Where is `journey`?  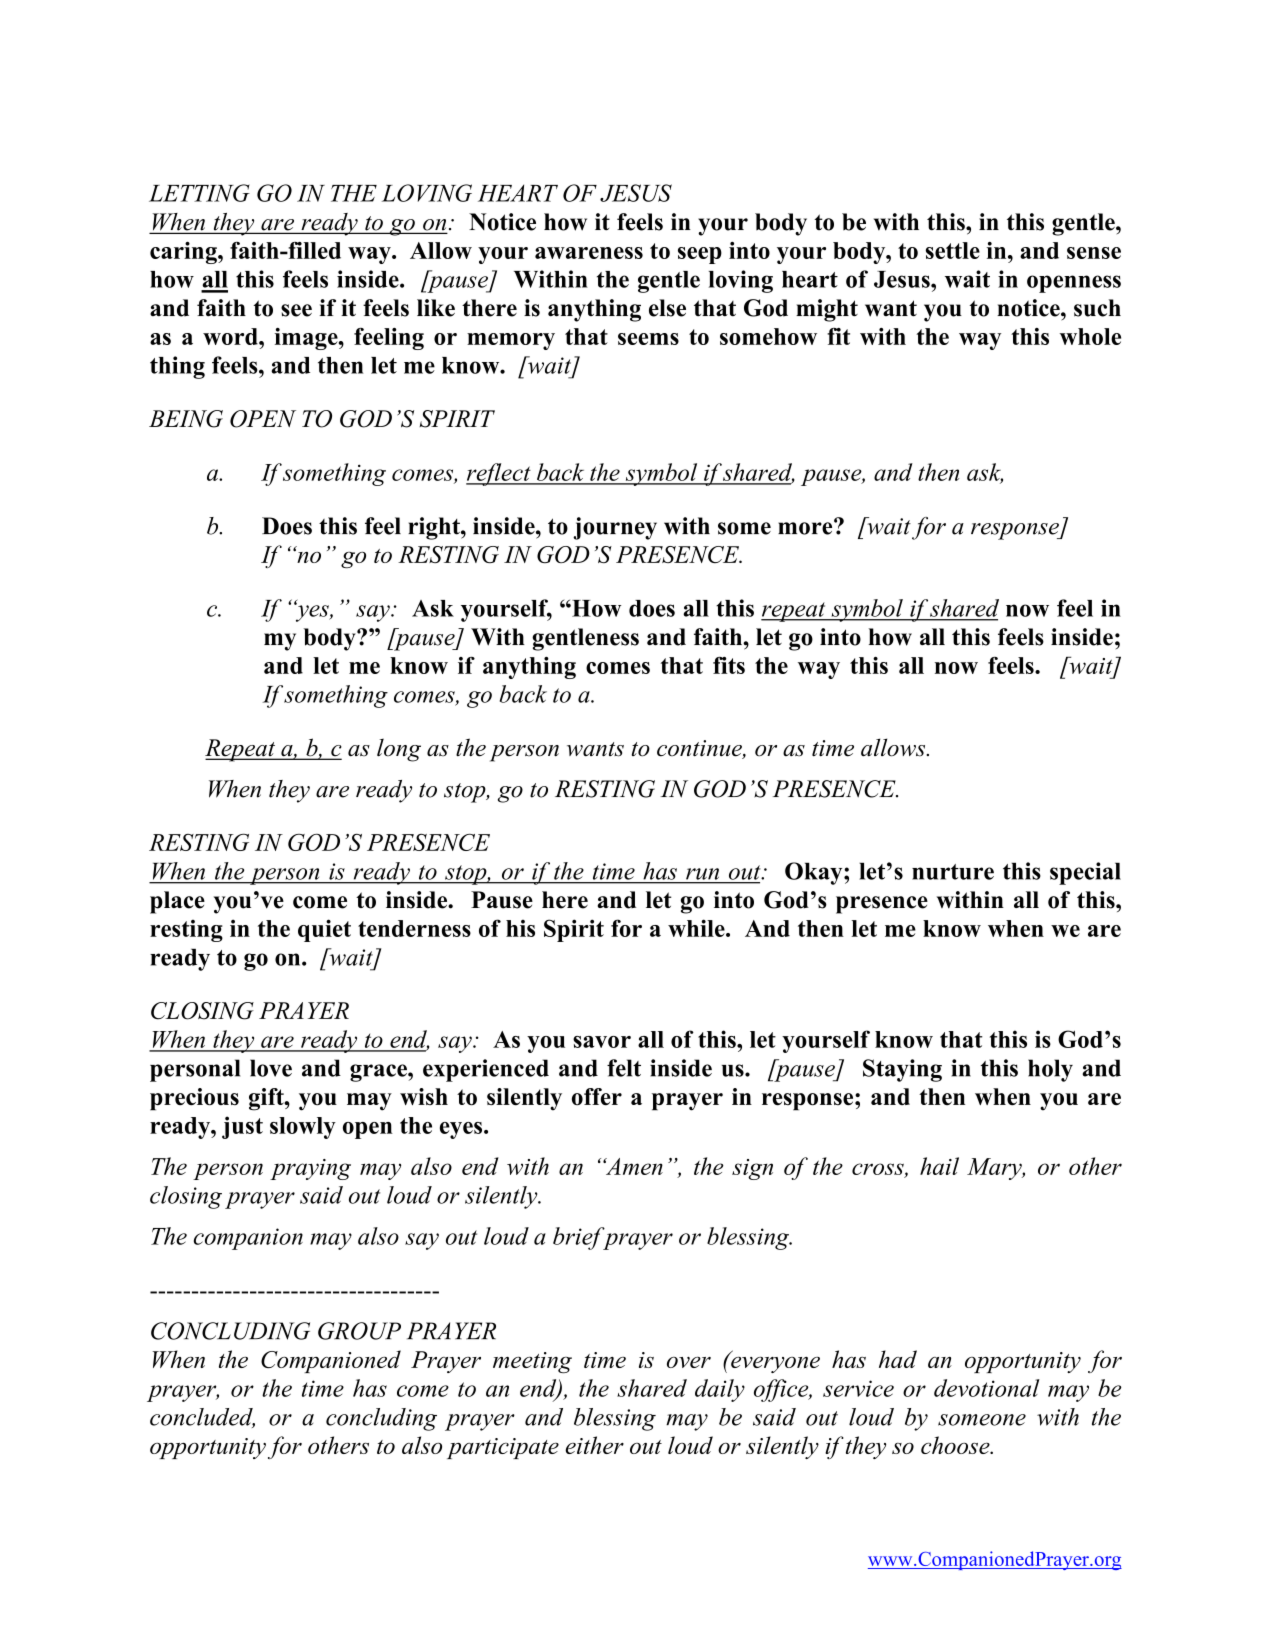 journey is located at coordinates (615, 528).
